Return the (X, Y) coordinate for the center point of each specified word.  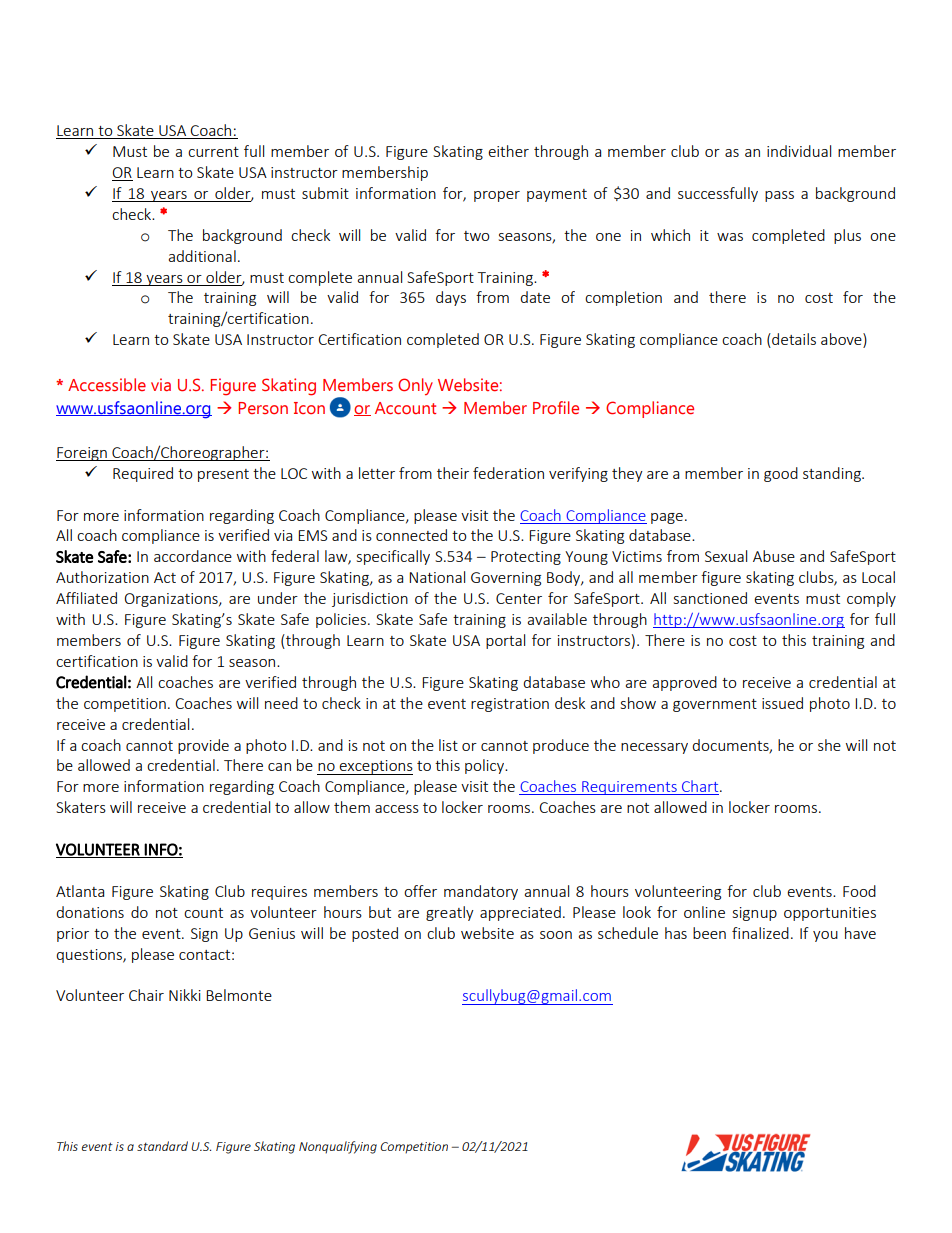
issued (782, 703)
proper (497, 196)
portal (505, 641)
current (213, 152)
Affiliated (86, 598)
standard (162, 1146)
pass (779, 196)
